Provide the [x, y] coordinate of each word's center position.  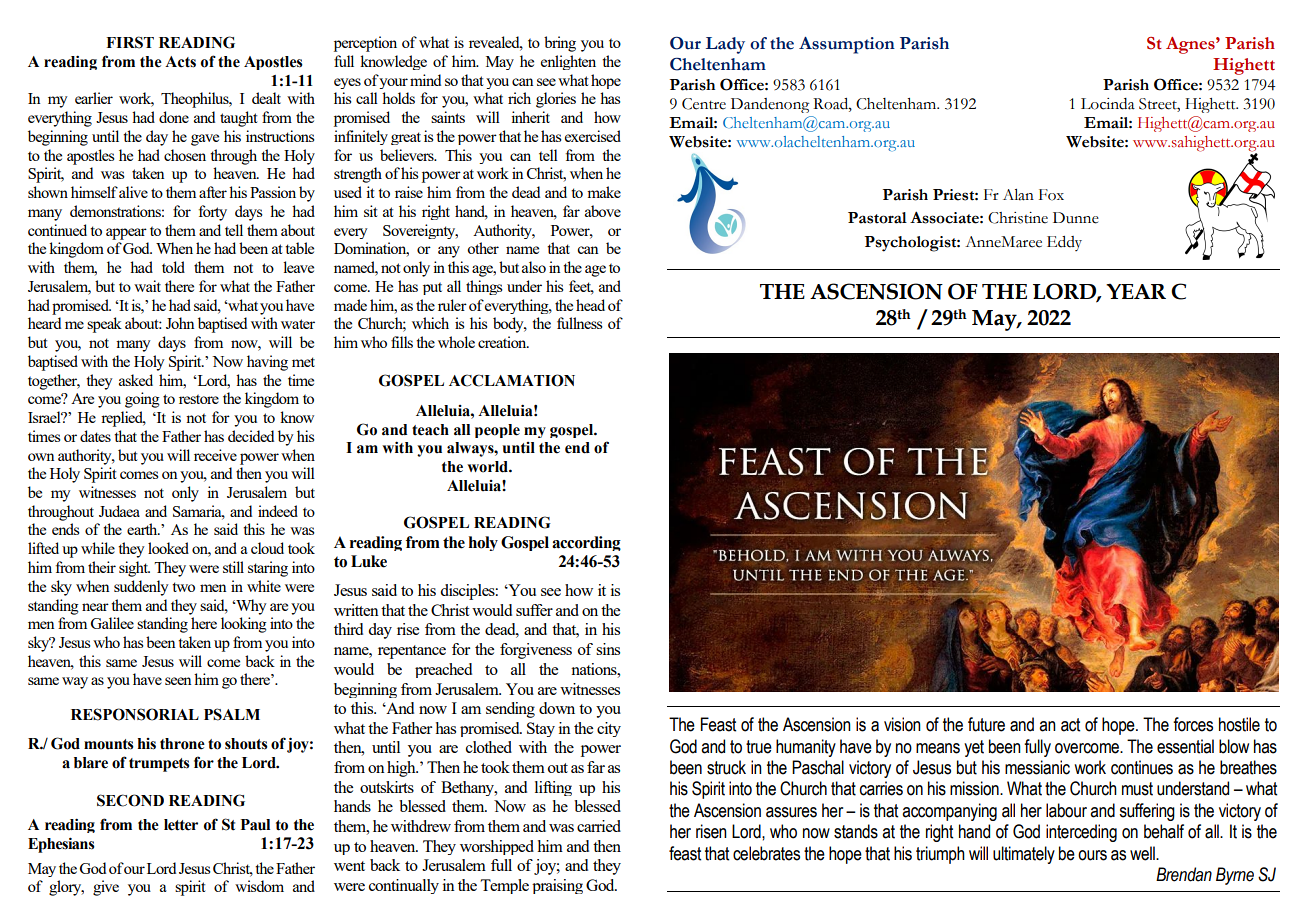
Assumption [847, 45]
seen [178, 681]
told [173, 267]
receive [215, 455]
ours [1092, 855]
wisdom [259, 886]
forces [1193, 724]
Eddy [1064, 243]
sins [608, 649]
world [488, 467]
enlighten [568, 62]
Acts [180, 62]
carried [599, 826]
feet [581, 287]
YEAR [1136, 291]
